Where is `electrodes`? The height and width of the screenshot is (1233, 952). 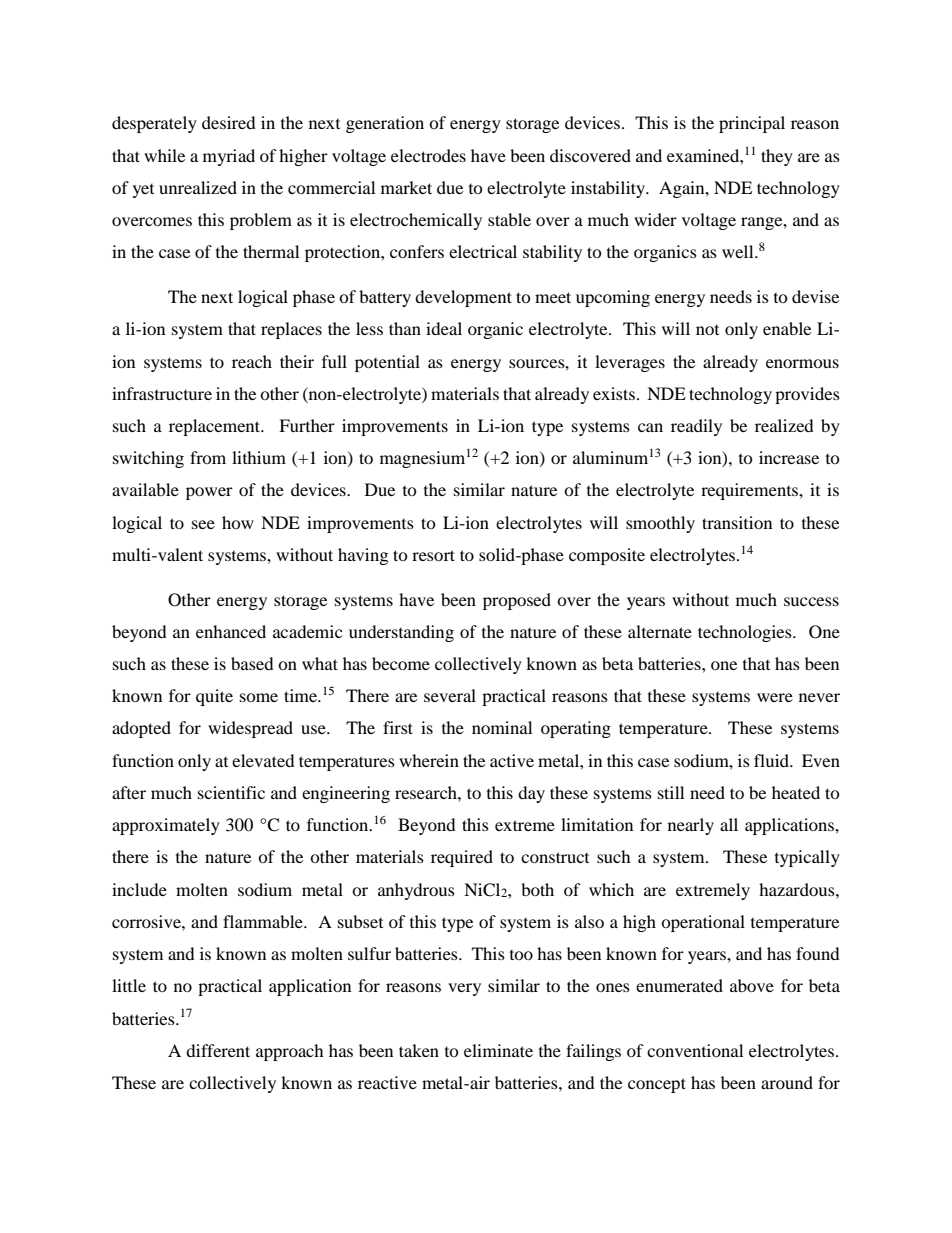
electrodes is located at coordinates (428, 155).
